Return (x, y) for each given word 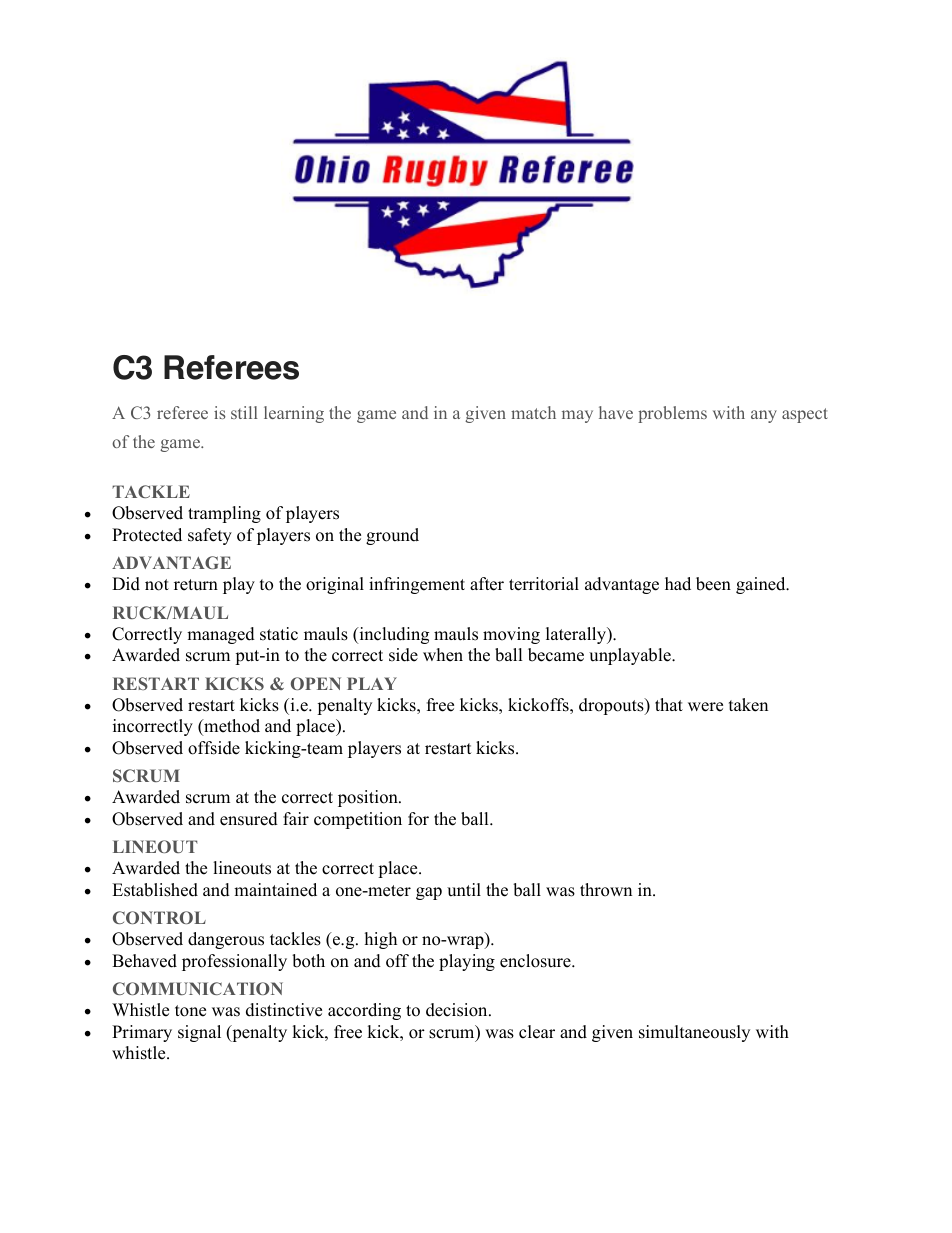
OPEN (316, 683)
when (443, 655)
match (533, 412)
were (705, 707)
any (764, 416)
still (244, 412)
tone (190, 1011)
